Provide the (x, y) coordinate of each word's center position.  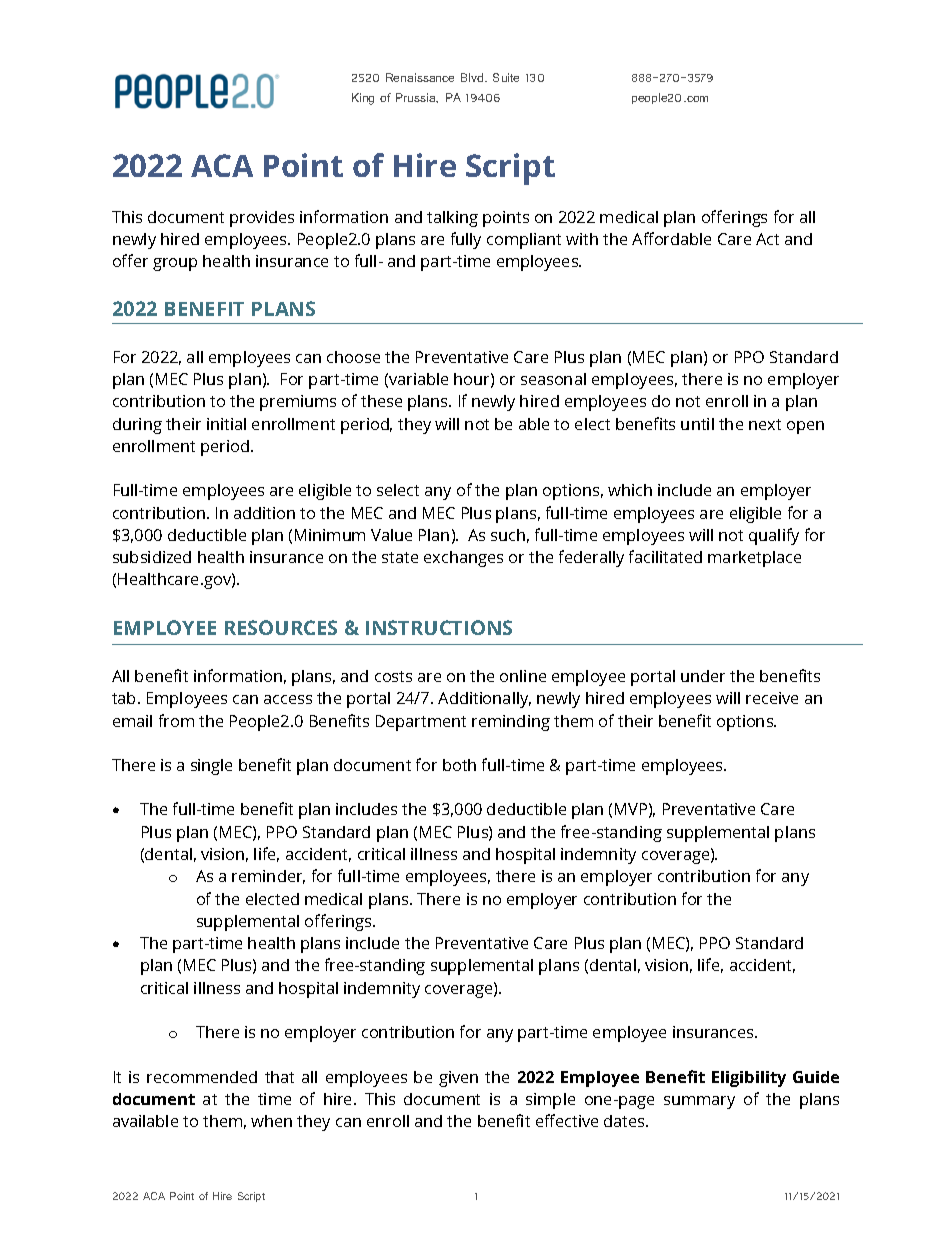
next (765, 424)
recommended (202, 1077)
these (381, 401)
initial (226, 424)
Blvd (472, 77)
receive (772, 698)
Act (767, 239)
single (211, 767)
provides (262, 219)
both (459, 765)
